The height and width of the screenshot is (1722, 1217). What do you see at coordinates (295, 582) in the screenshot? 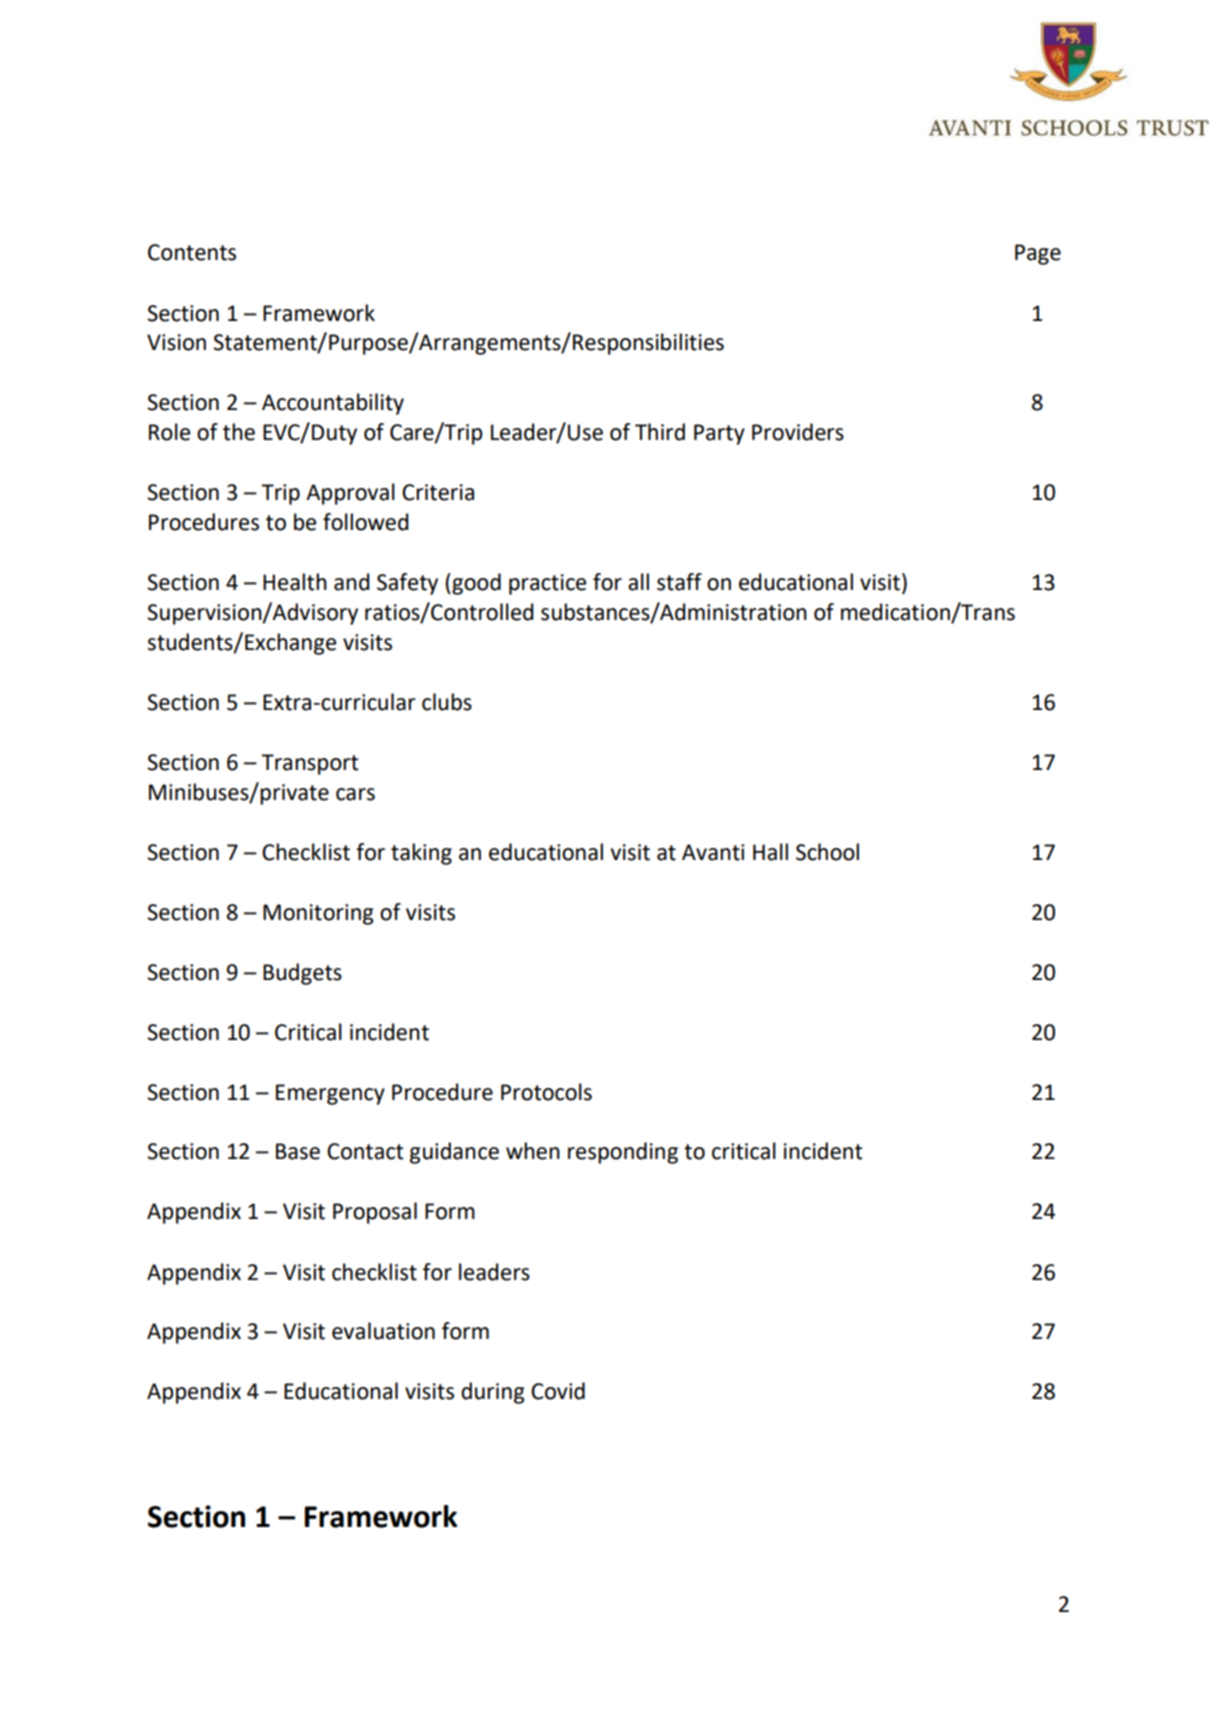
I see `Health` at bounding box center [295, 582].
